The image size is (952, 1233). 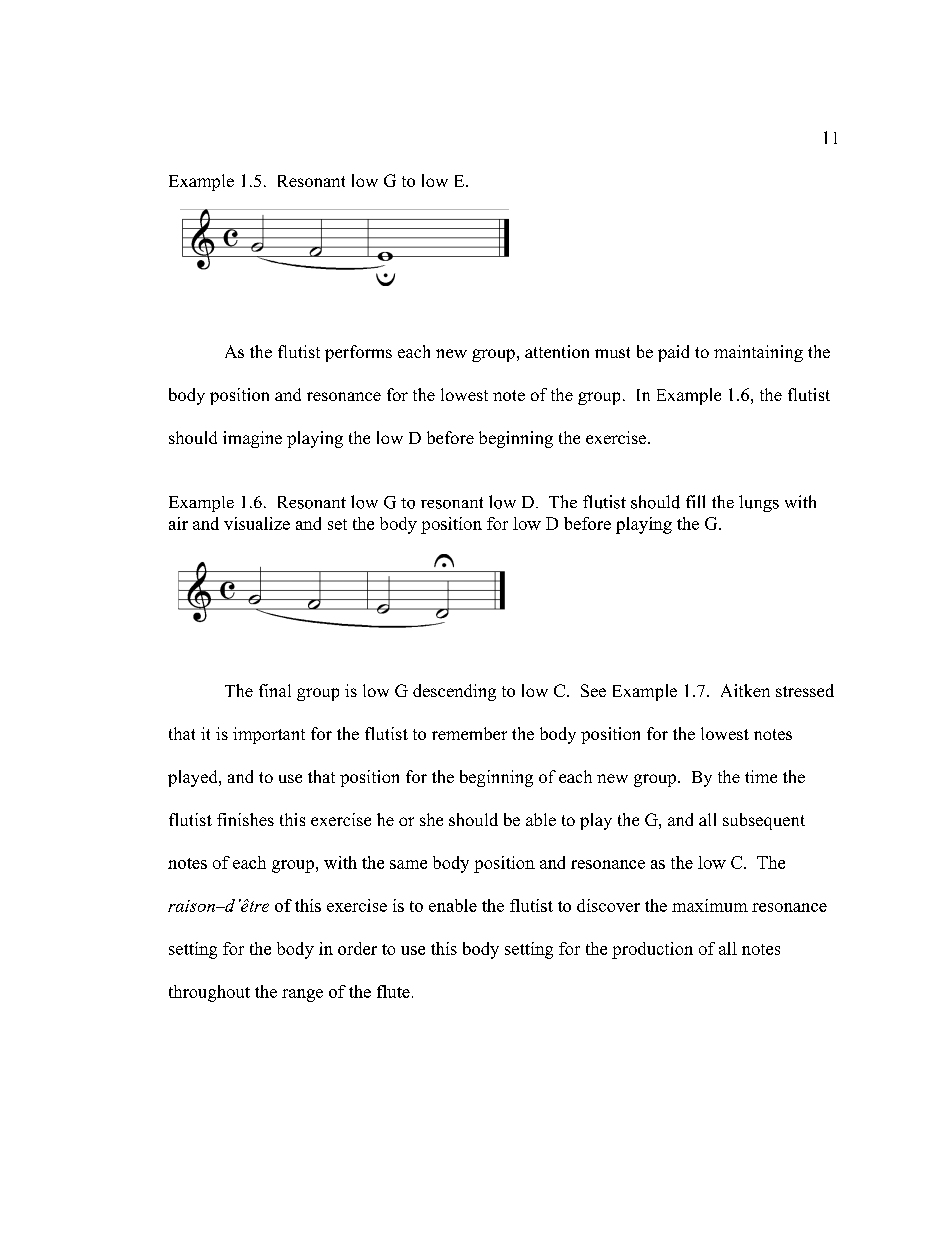 What do you see at coordinates (745, 690) in the page?
I see `Aitken` at bounding box center [745, 690].
